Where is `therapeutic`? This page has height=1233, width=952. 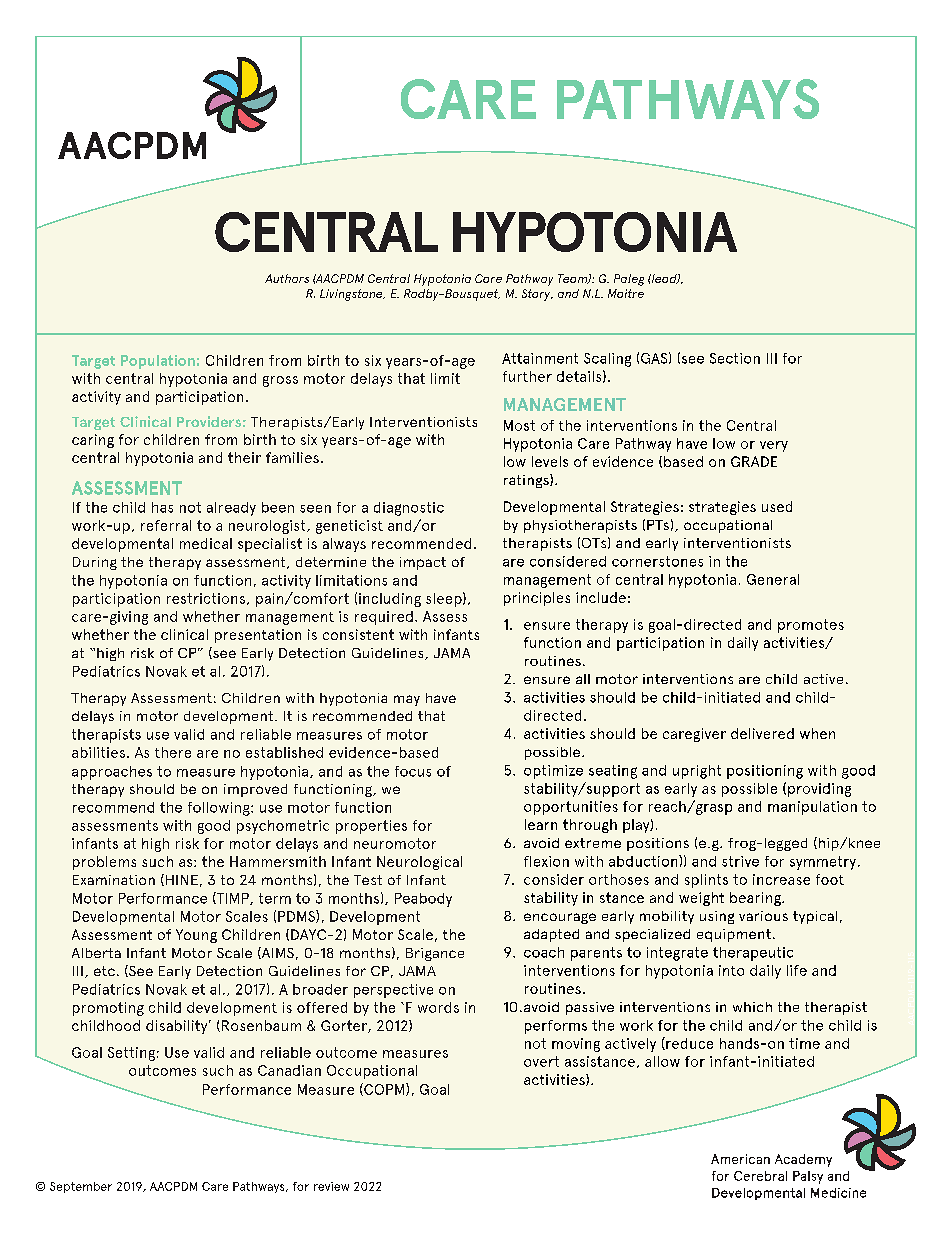 therapeutic is located at coordinates (753, 954).
